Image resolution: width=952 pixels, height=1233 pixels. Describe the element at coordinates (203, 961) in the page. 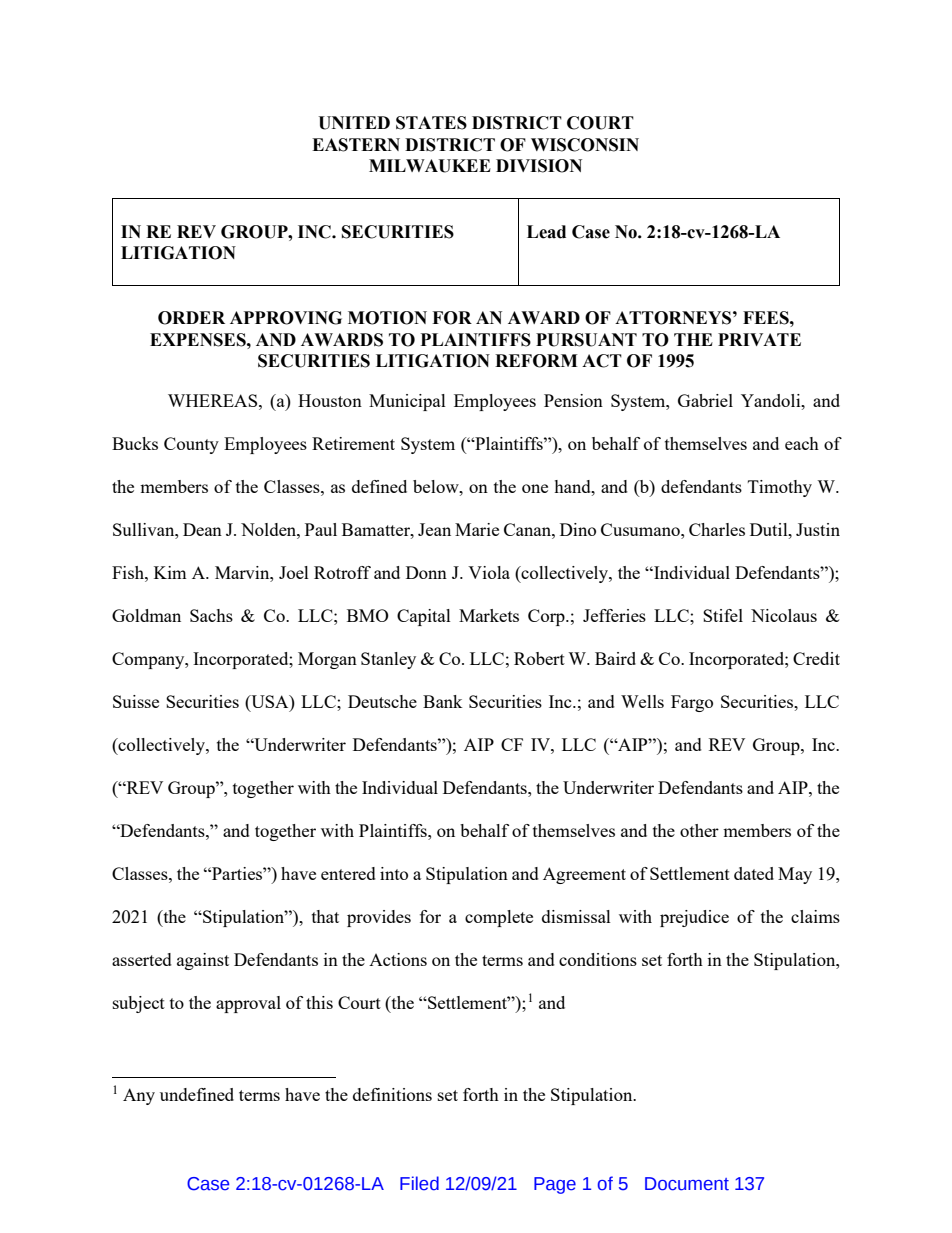

I see `against` at that location.
